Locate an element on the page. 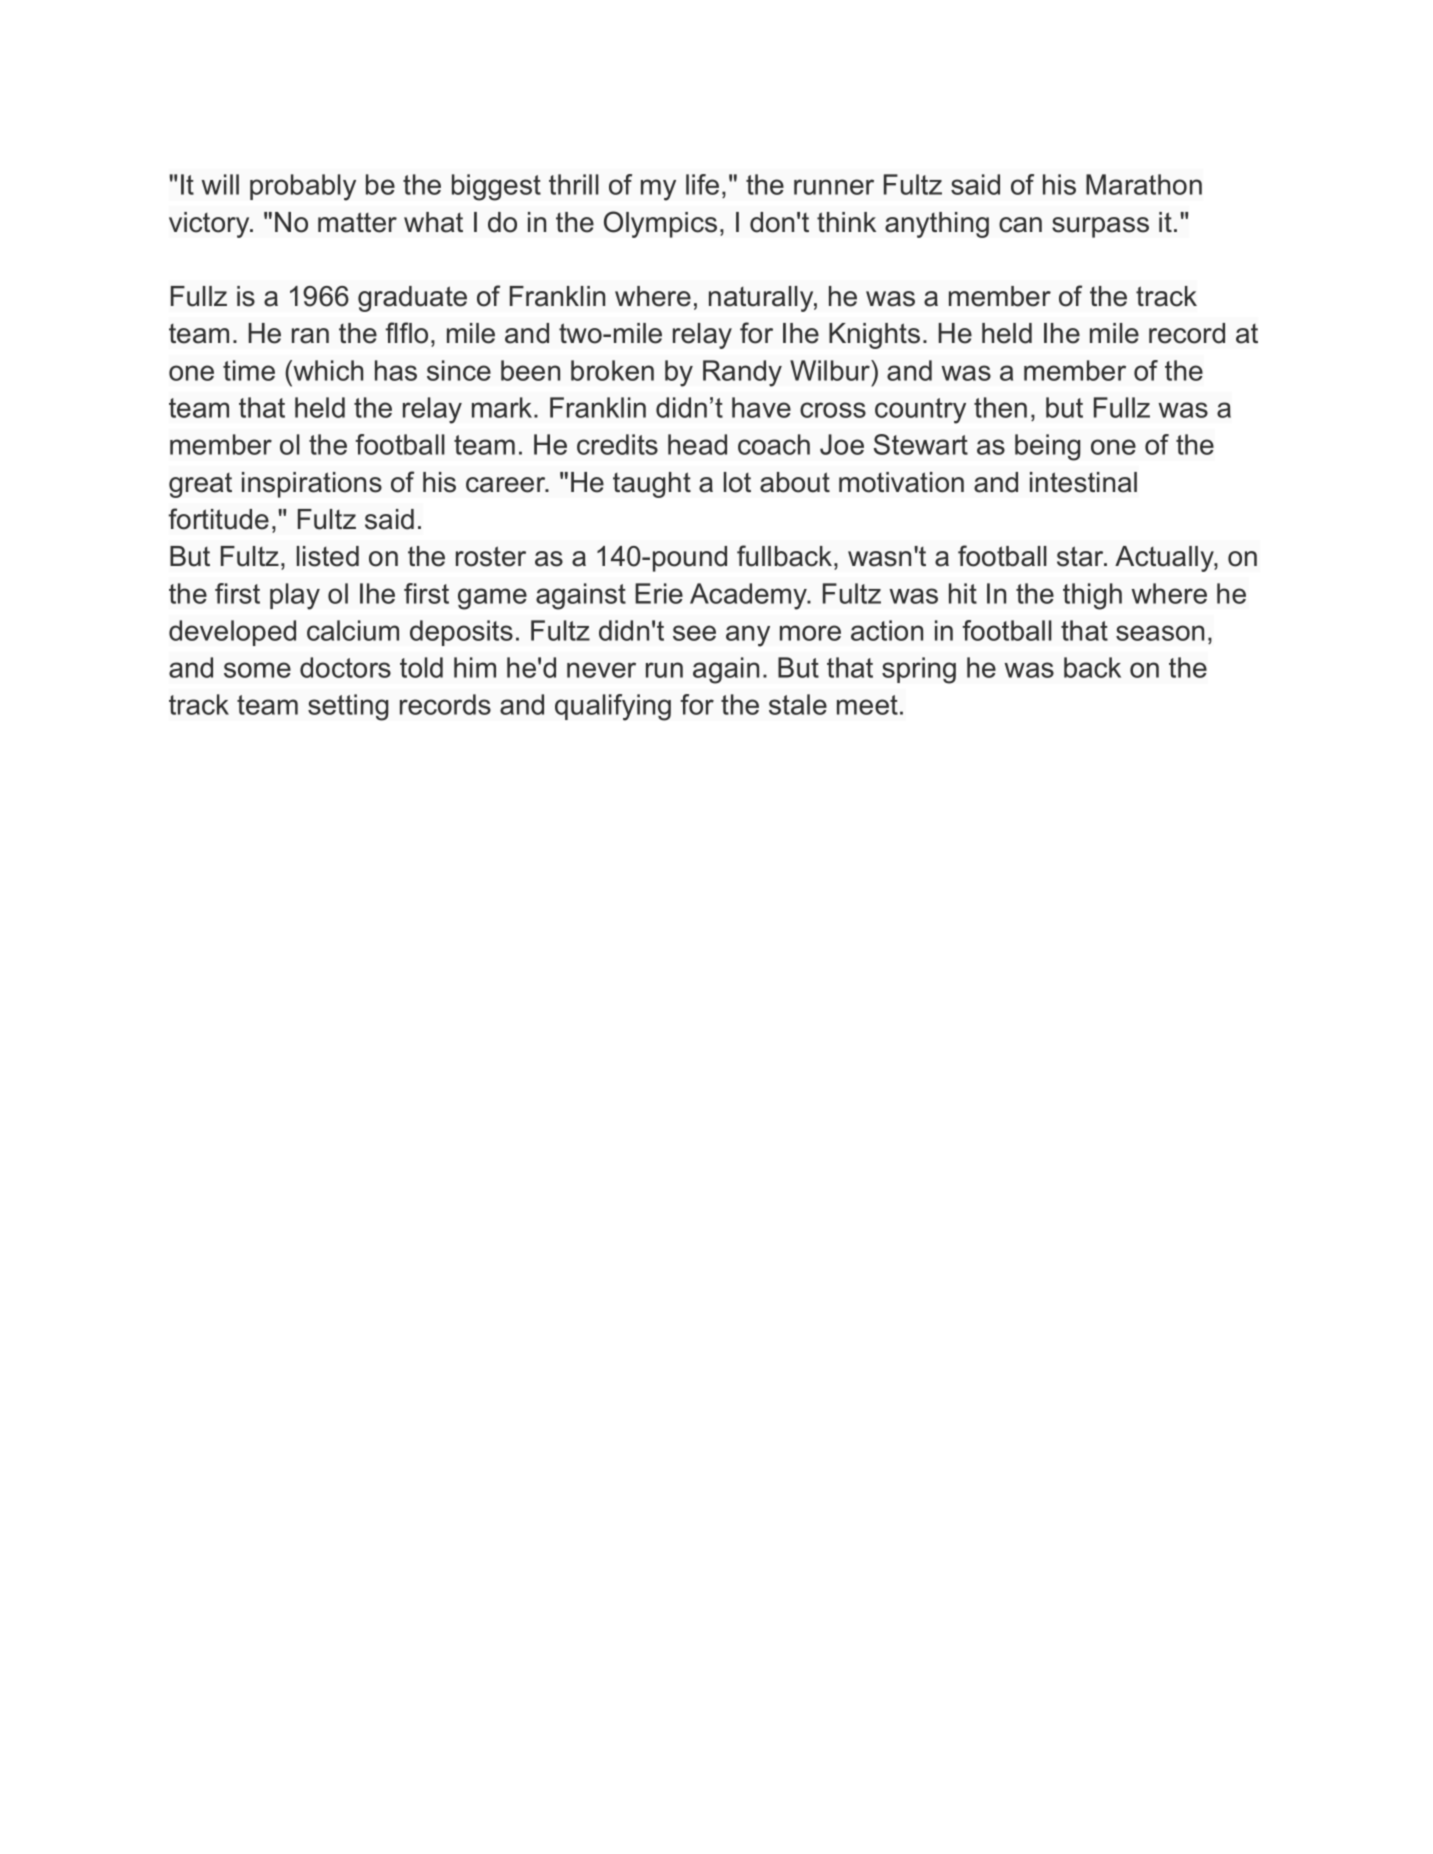 This page has width=1433, height=1854. star is located at coordinates (1081, 556).
